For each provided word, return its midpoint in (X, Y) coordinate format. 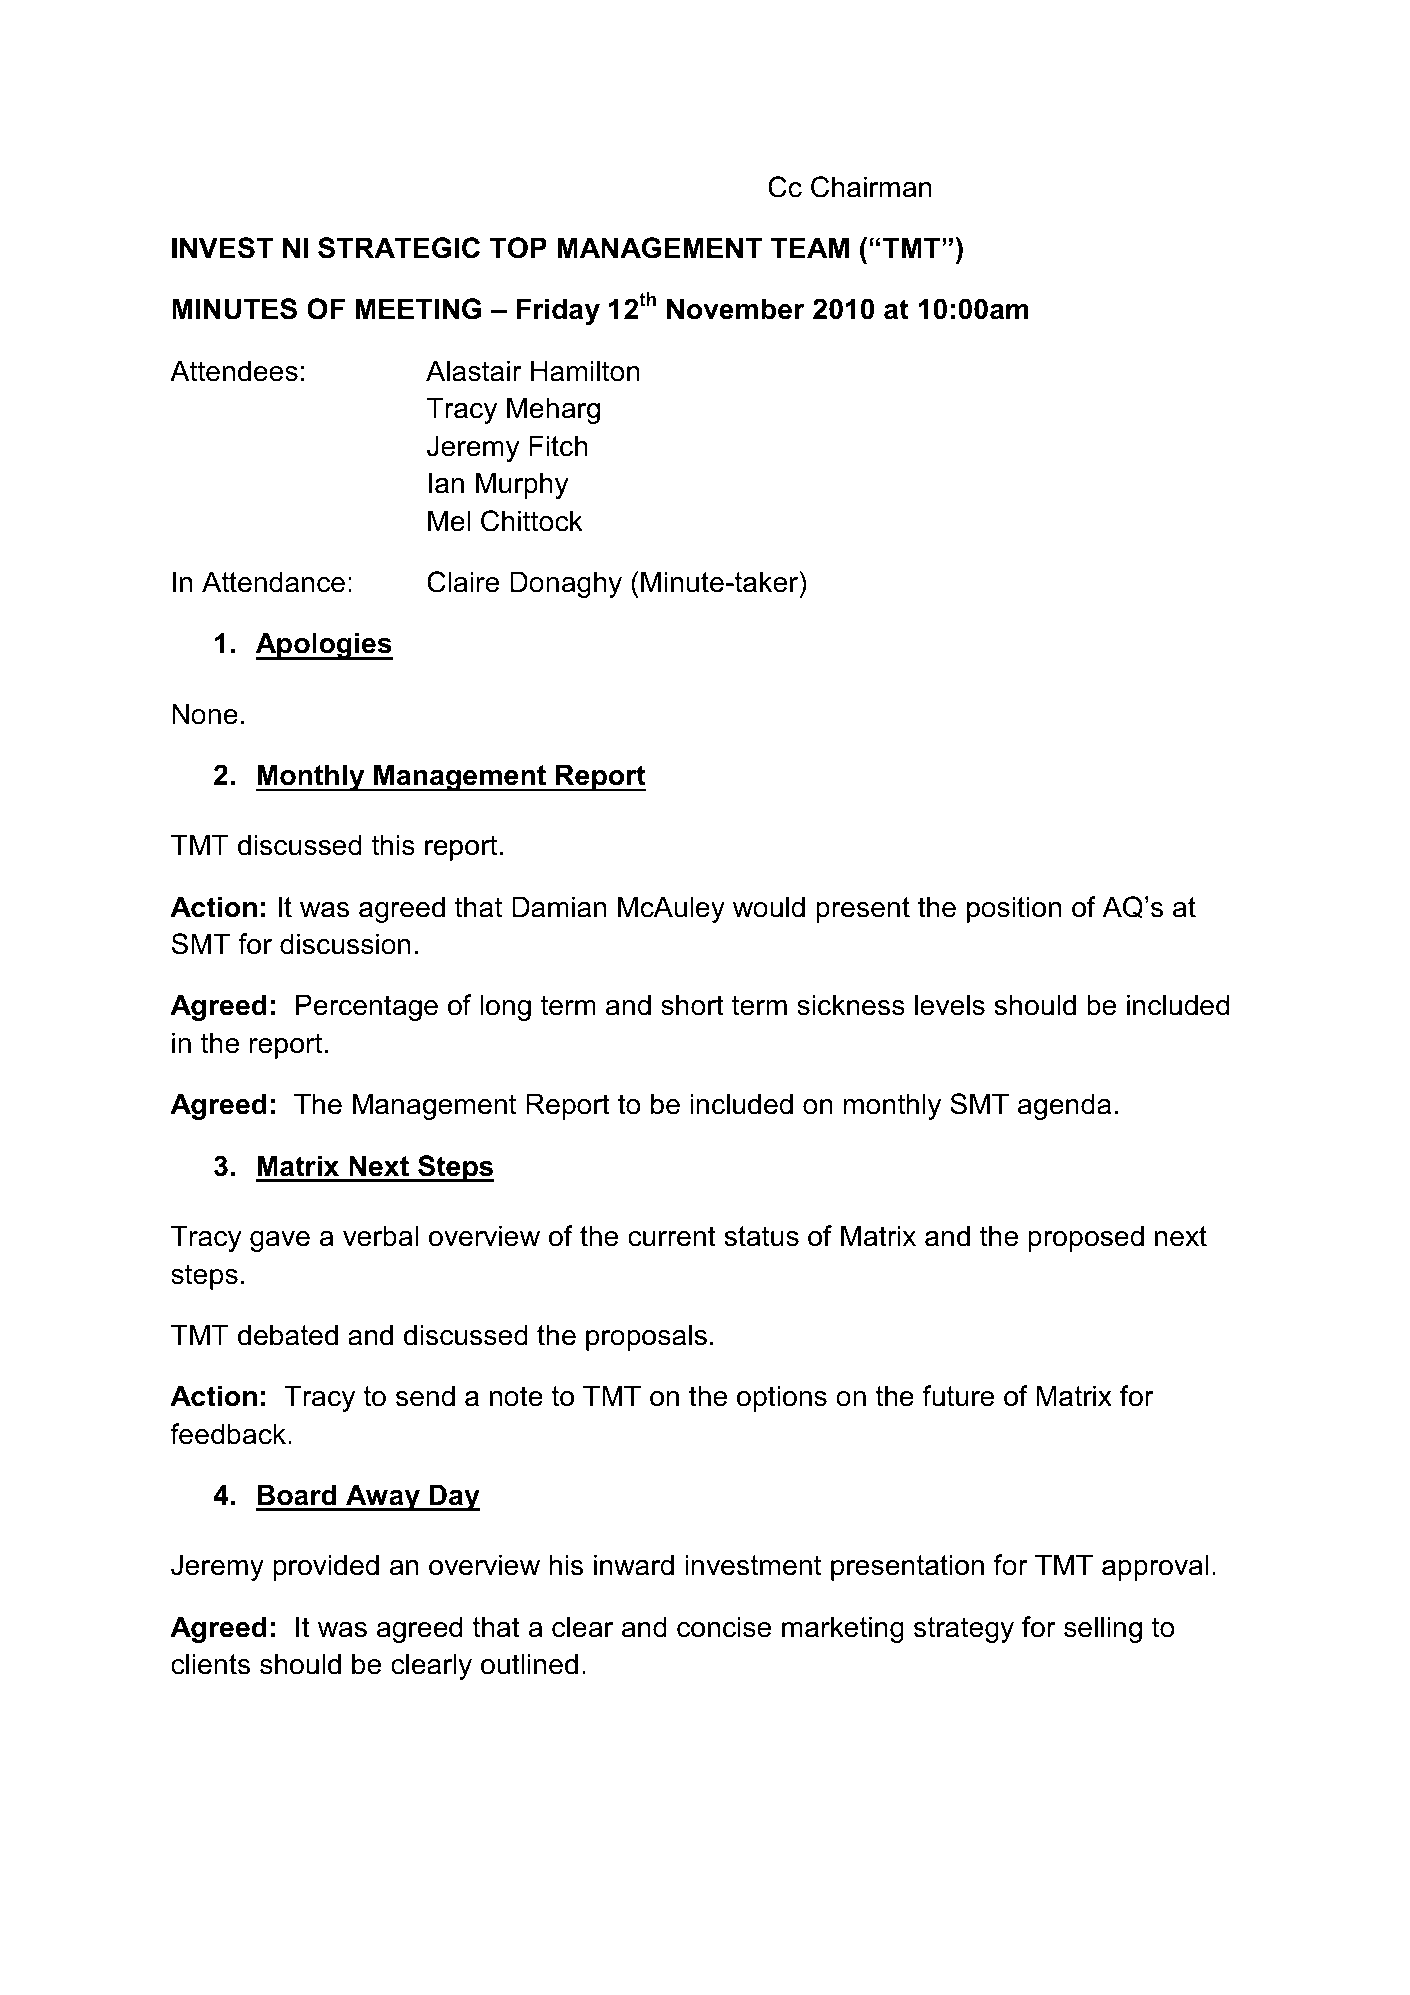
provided (326, 1567)
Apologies (324, 646)
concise (724, 1627)
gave (280, 1241)
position (1014, 909)
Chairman (871, 187)
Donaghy (566, 584)
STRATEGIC (399, 248)
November (735, 309)
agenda (1064, 1106)
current (672, 1236)
